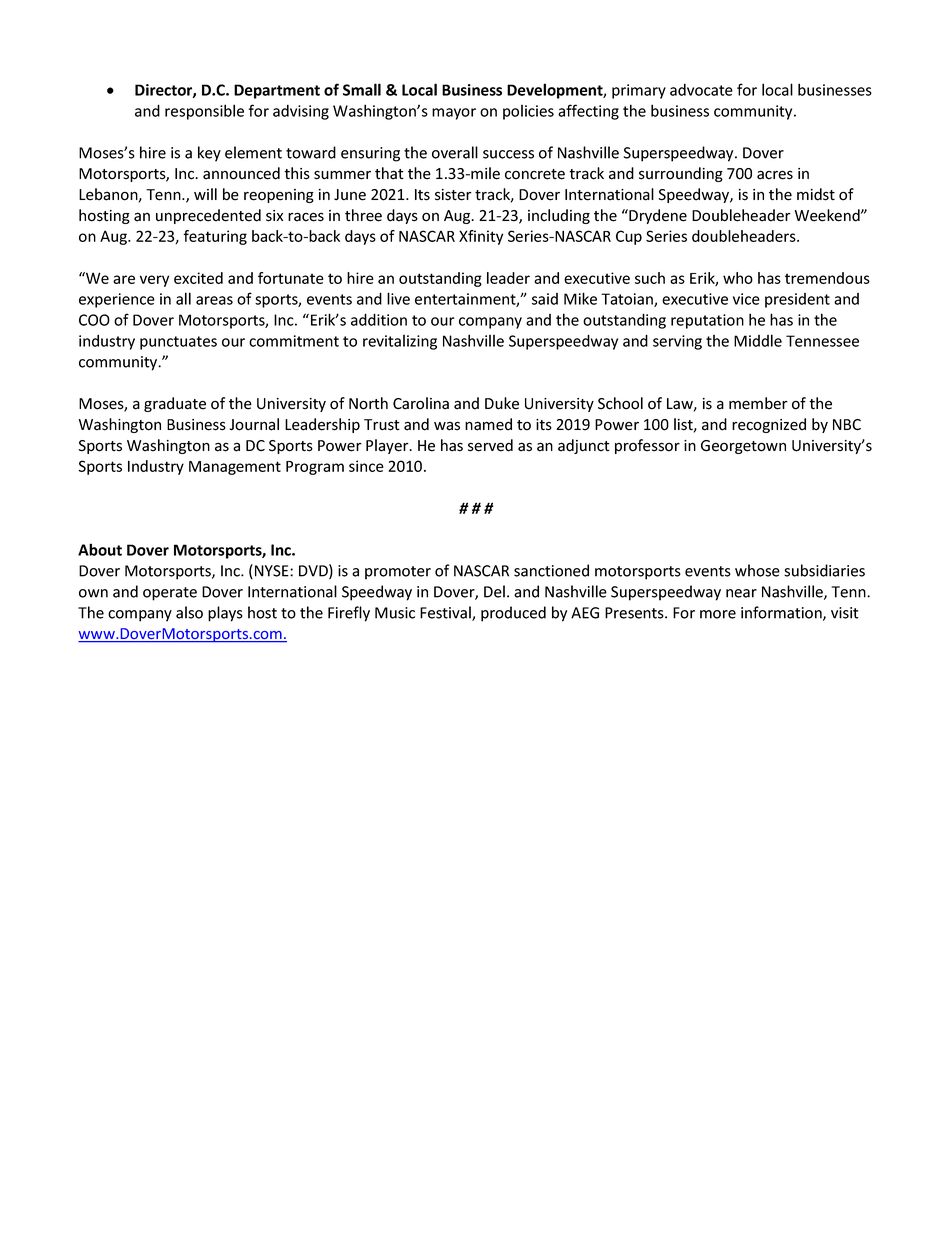 This page has height=1233, width=952. Describe the element at coordinates (454, 114) in the page. I see `mayor` at that location.
